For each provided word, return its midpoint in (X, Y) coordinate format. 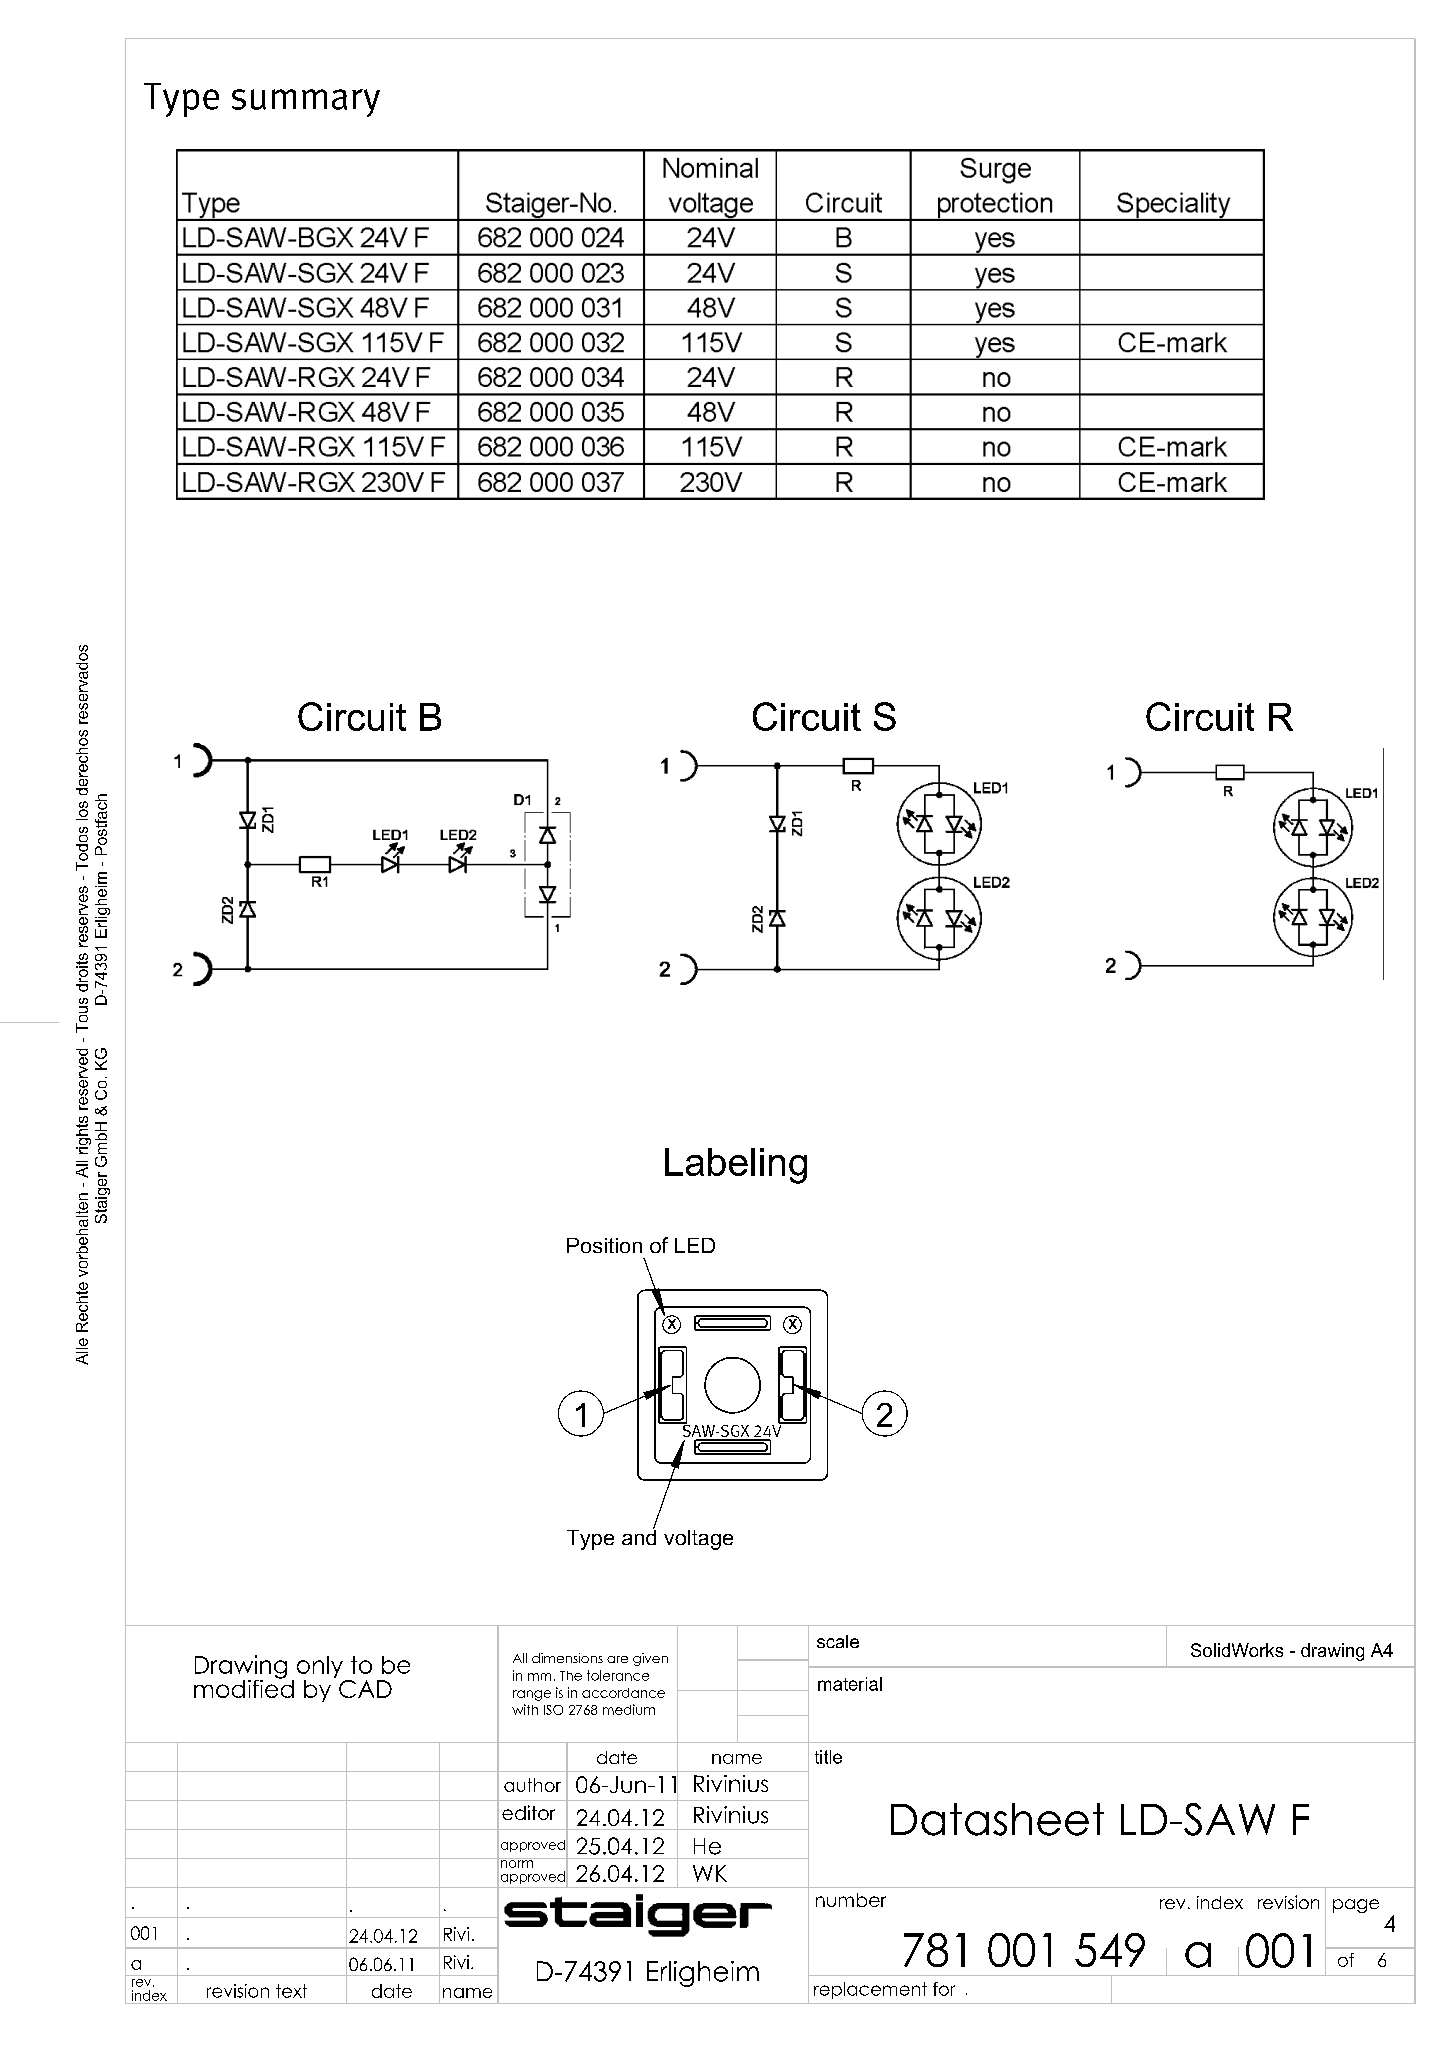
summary (306, 103)
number (851, 1900)
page (1356, 1906)
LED (695, 1245)
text (291, 1991)
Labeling (736, 1166)
